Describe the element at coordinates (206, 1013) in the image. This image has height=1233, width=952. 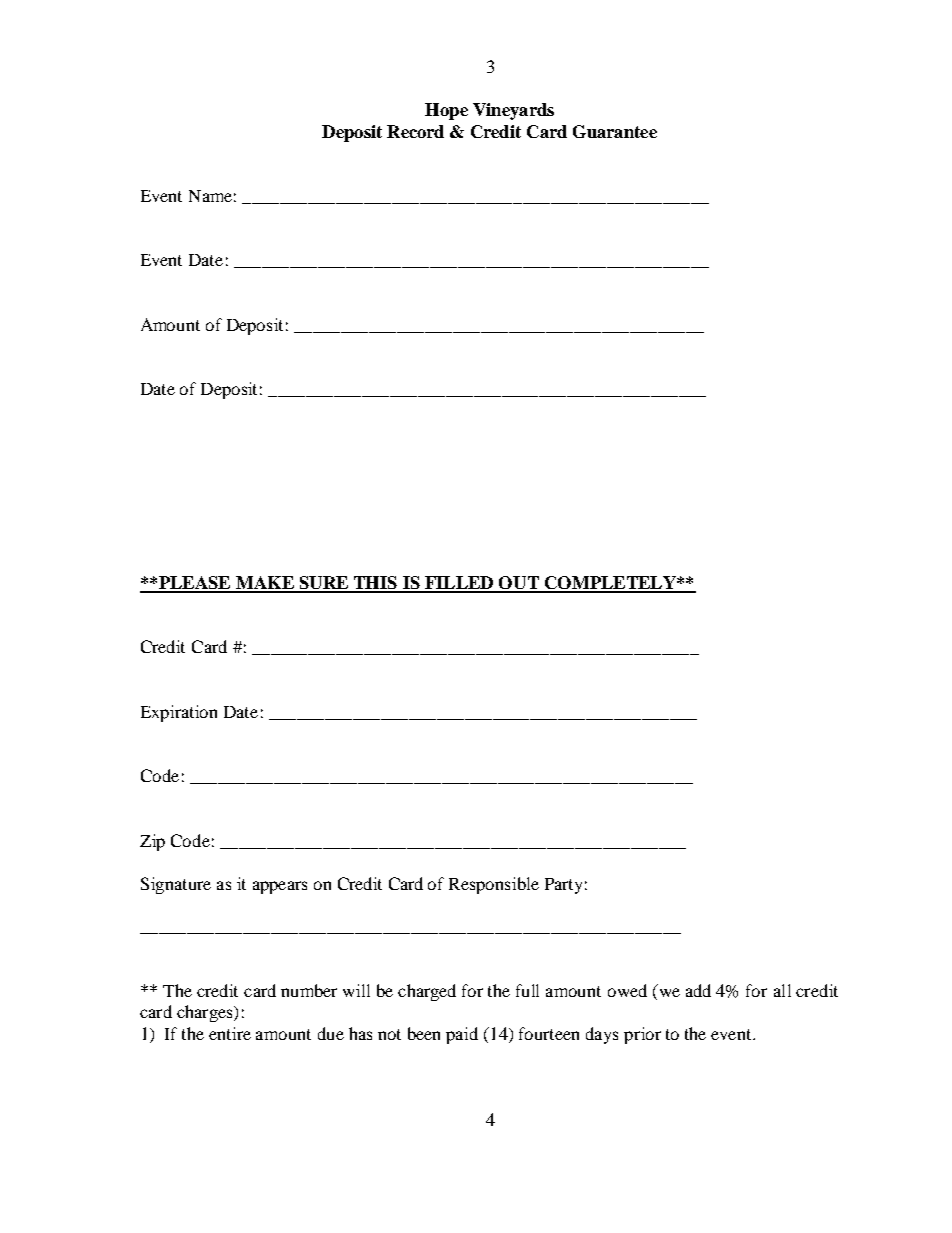
I see `charges` at that location.
